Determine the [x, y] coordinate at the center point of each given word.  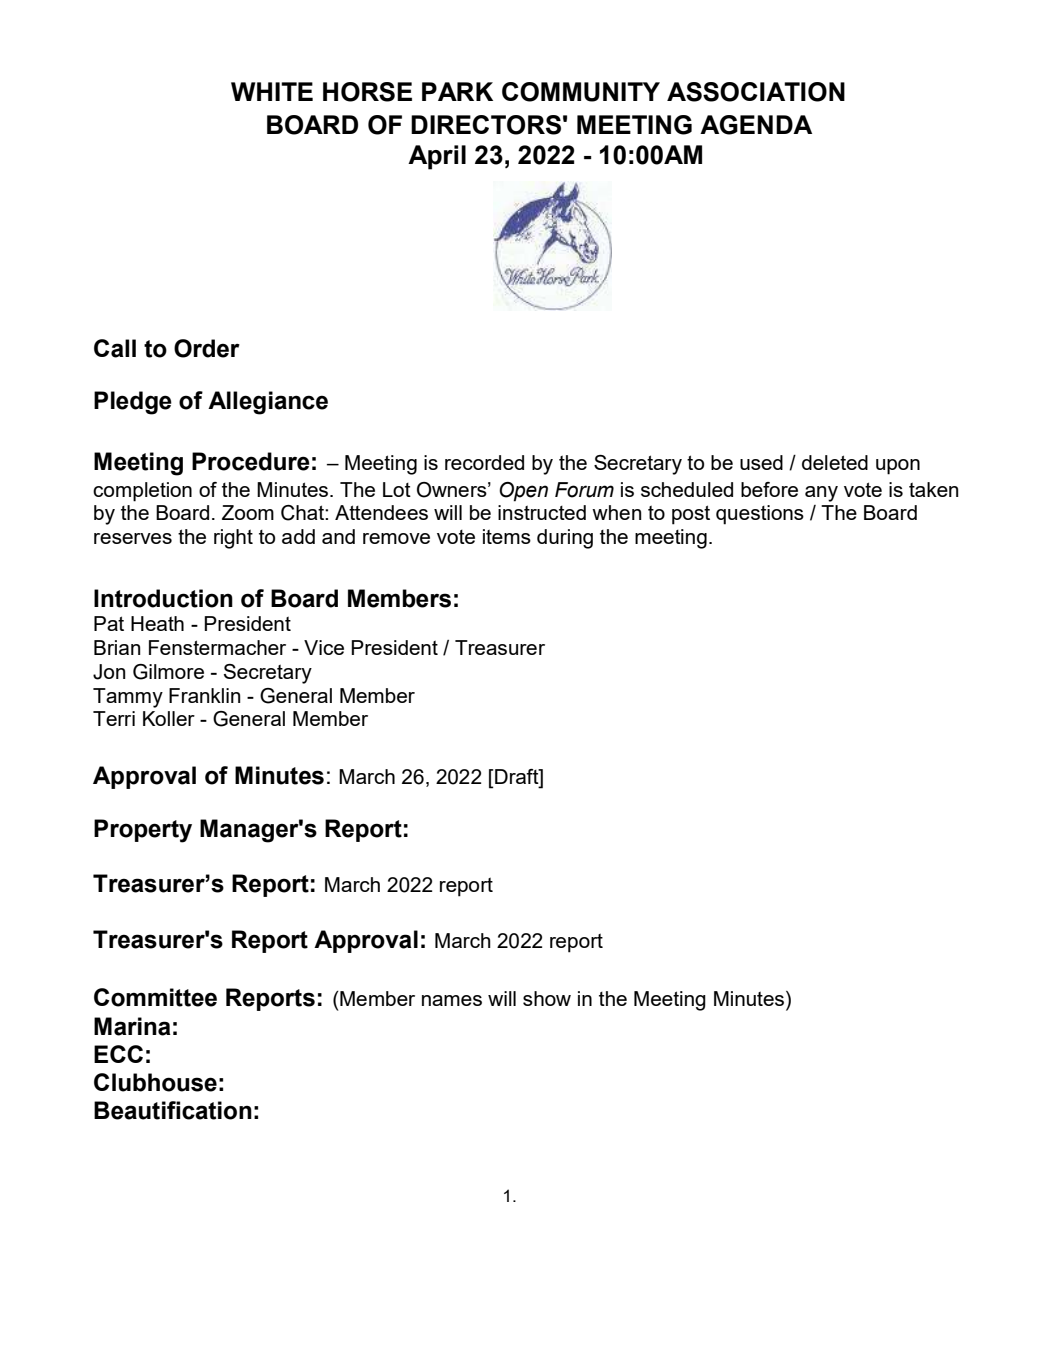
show [547, 998]
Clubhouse [155, 1082]
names [452, 1000]
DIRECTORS [486, 125]
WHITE [272, 91]
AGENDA [756, 125]
